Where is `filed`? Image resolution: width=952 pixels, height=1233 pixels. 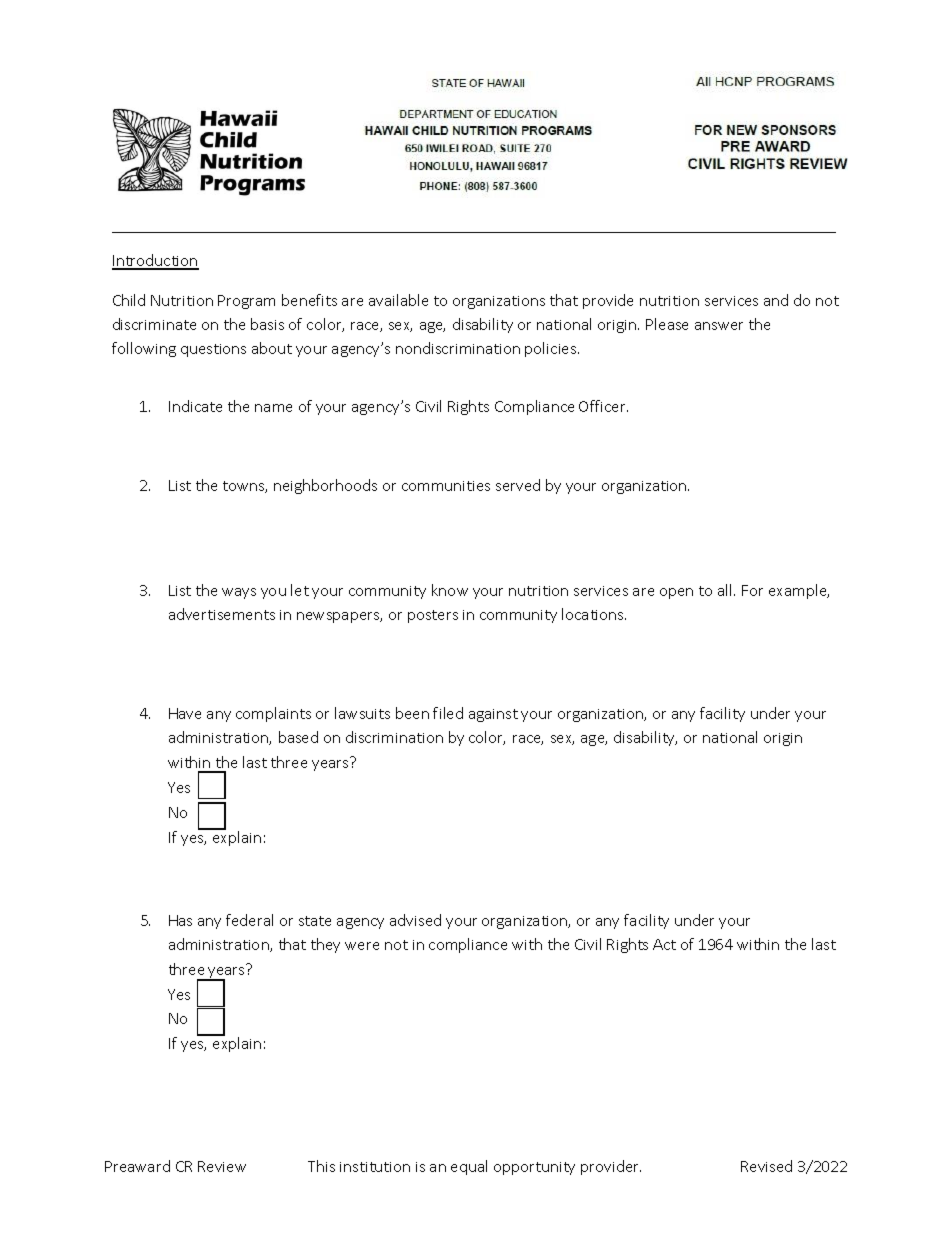
filed is located at coordinates (448, 713).
